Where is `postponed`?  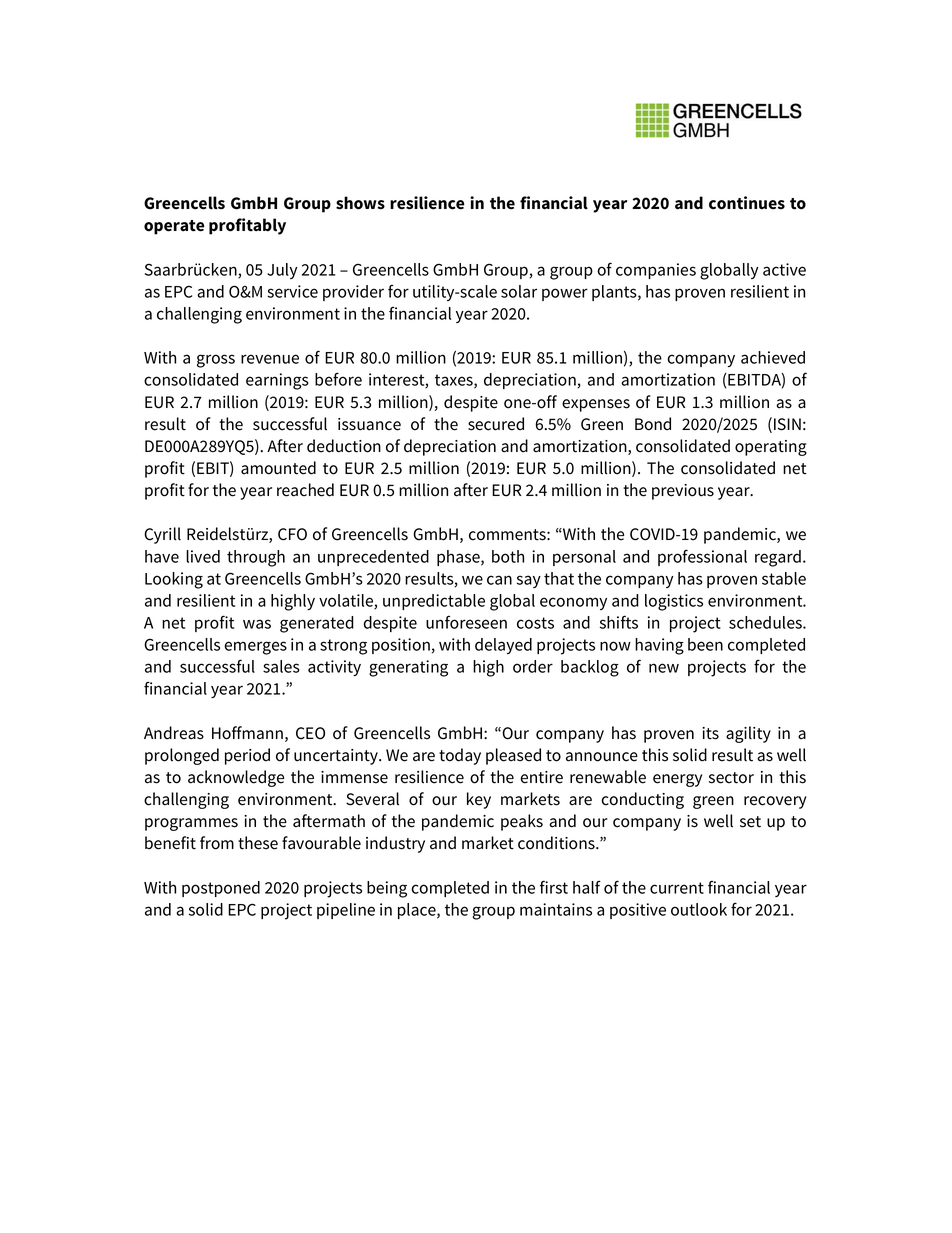 postponed is located at coordinates (221, 889).
